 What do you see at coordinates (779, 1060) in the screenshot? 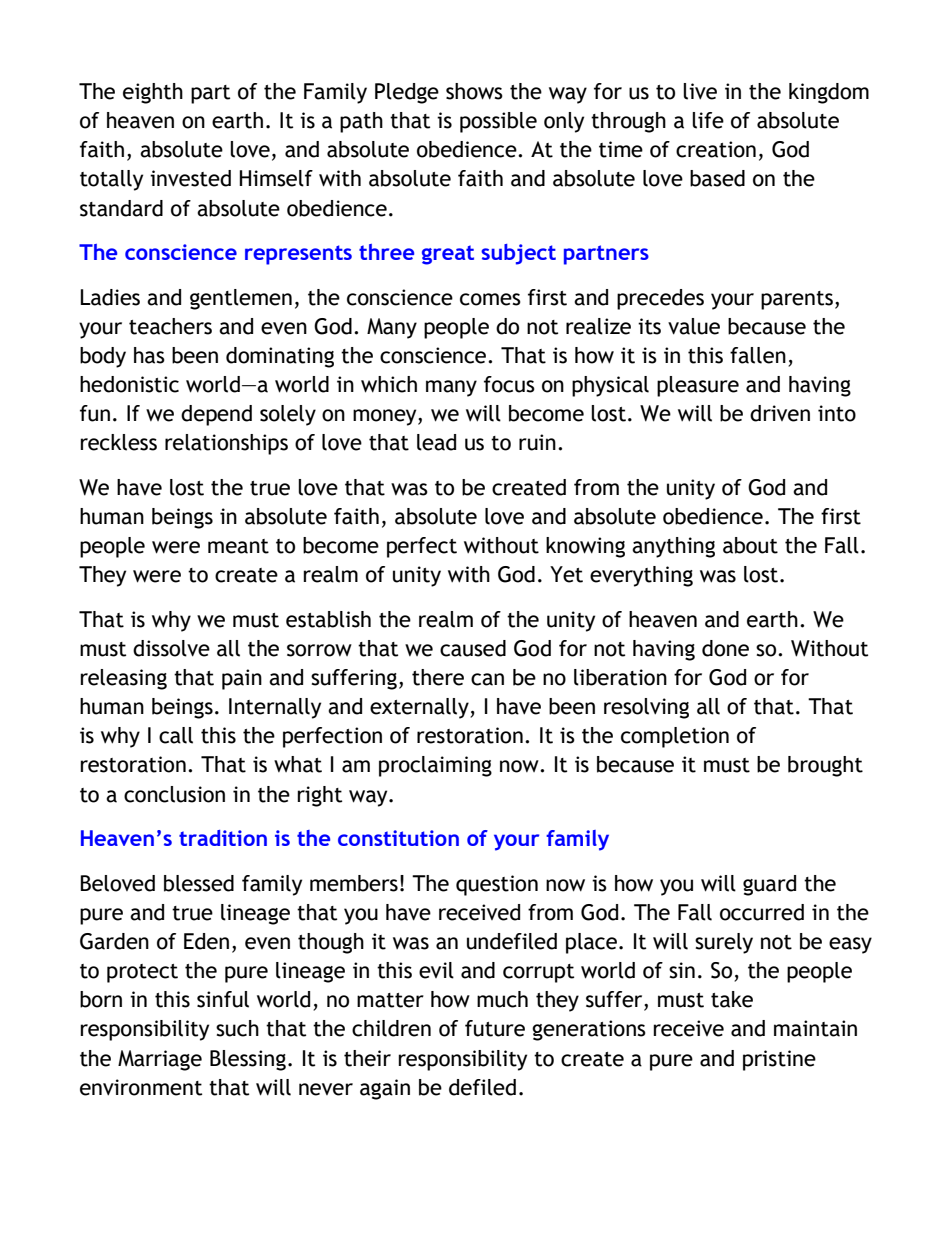
I see `pristine` at bounding box center [779, 1060].
